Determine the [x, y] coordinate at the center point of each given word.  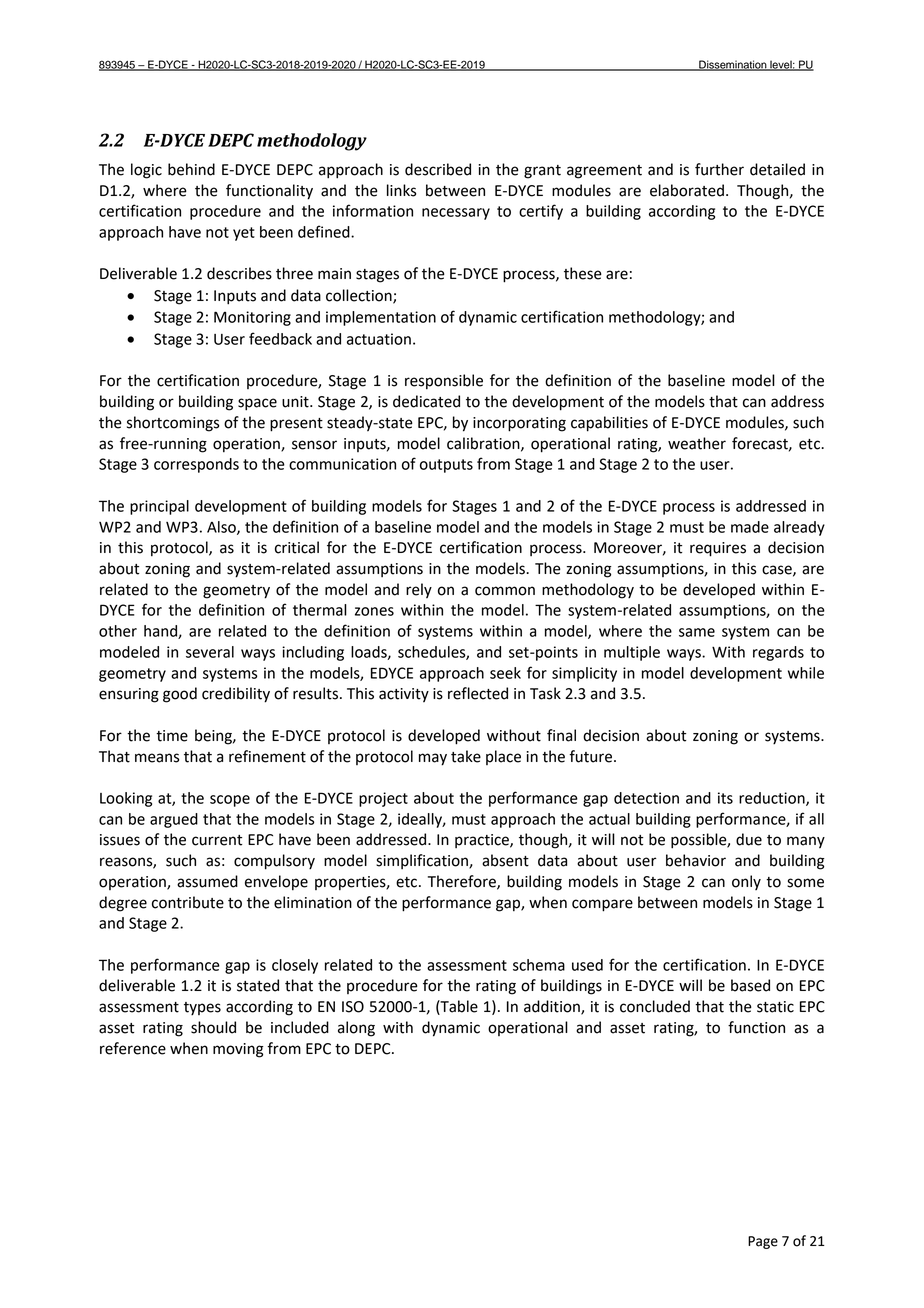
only [746, 882]
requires [718, 549]
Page [763, 1242]
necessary [456, 214]
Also [222, 528]
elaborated [687, 190]
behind [191, 169]
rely [419, 591]
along [356, 1029]
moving [238, 1050]
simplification [423, 861]
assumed [207, 881]
